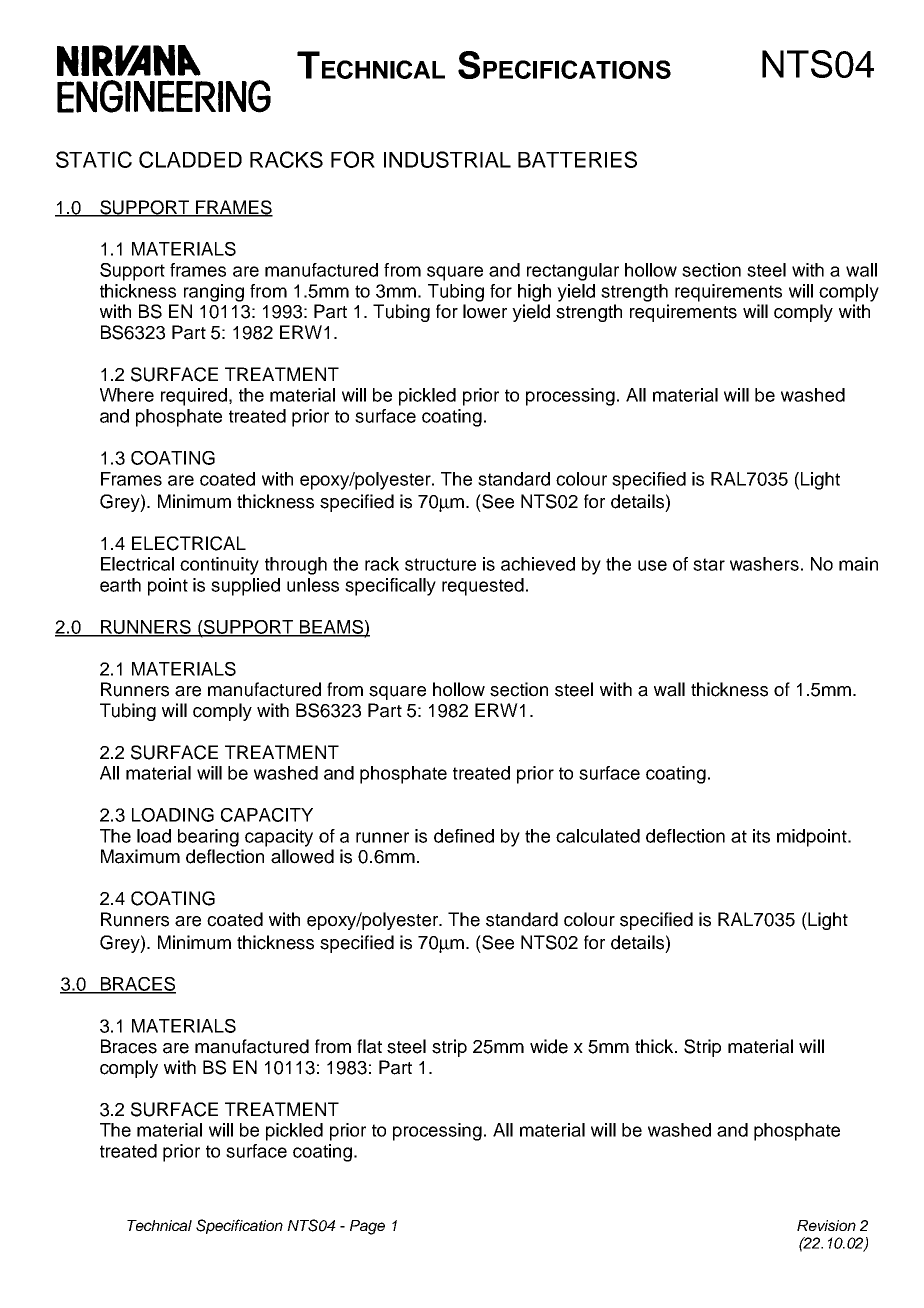 The image size is (924, 1308). Describe the element at coordinates (94, 159) in the document. I see `STATIC` at that location.
